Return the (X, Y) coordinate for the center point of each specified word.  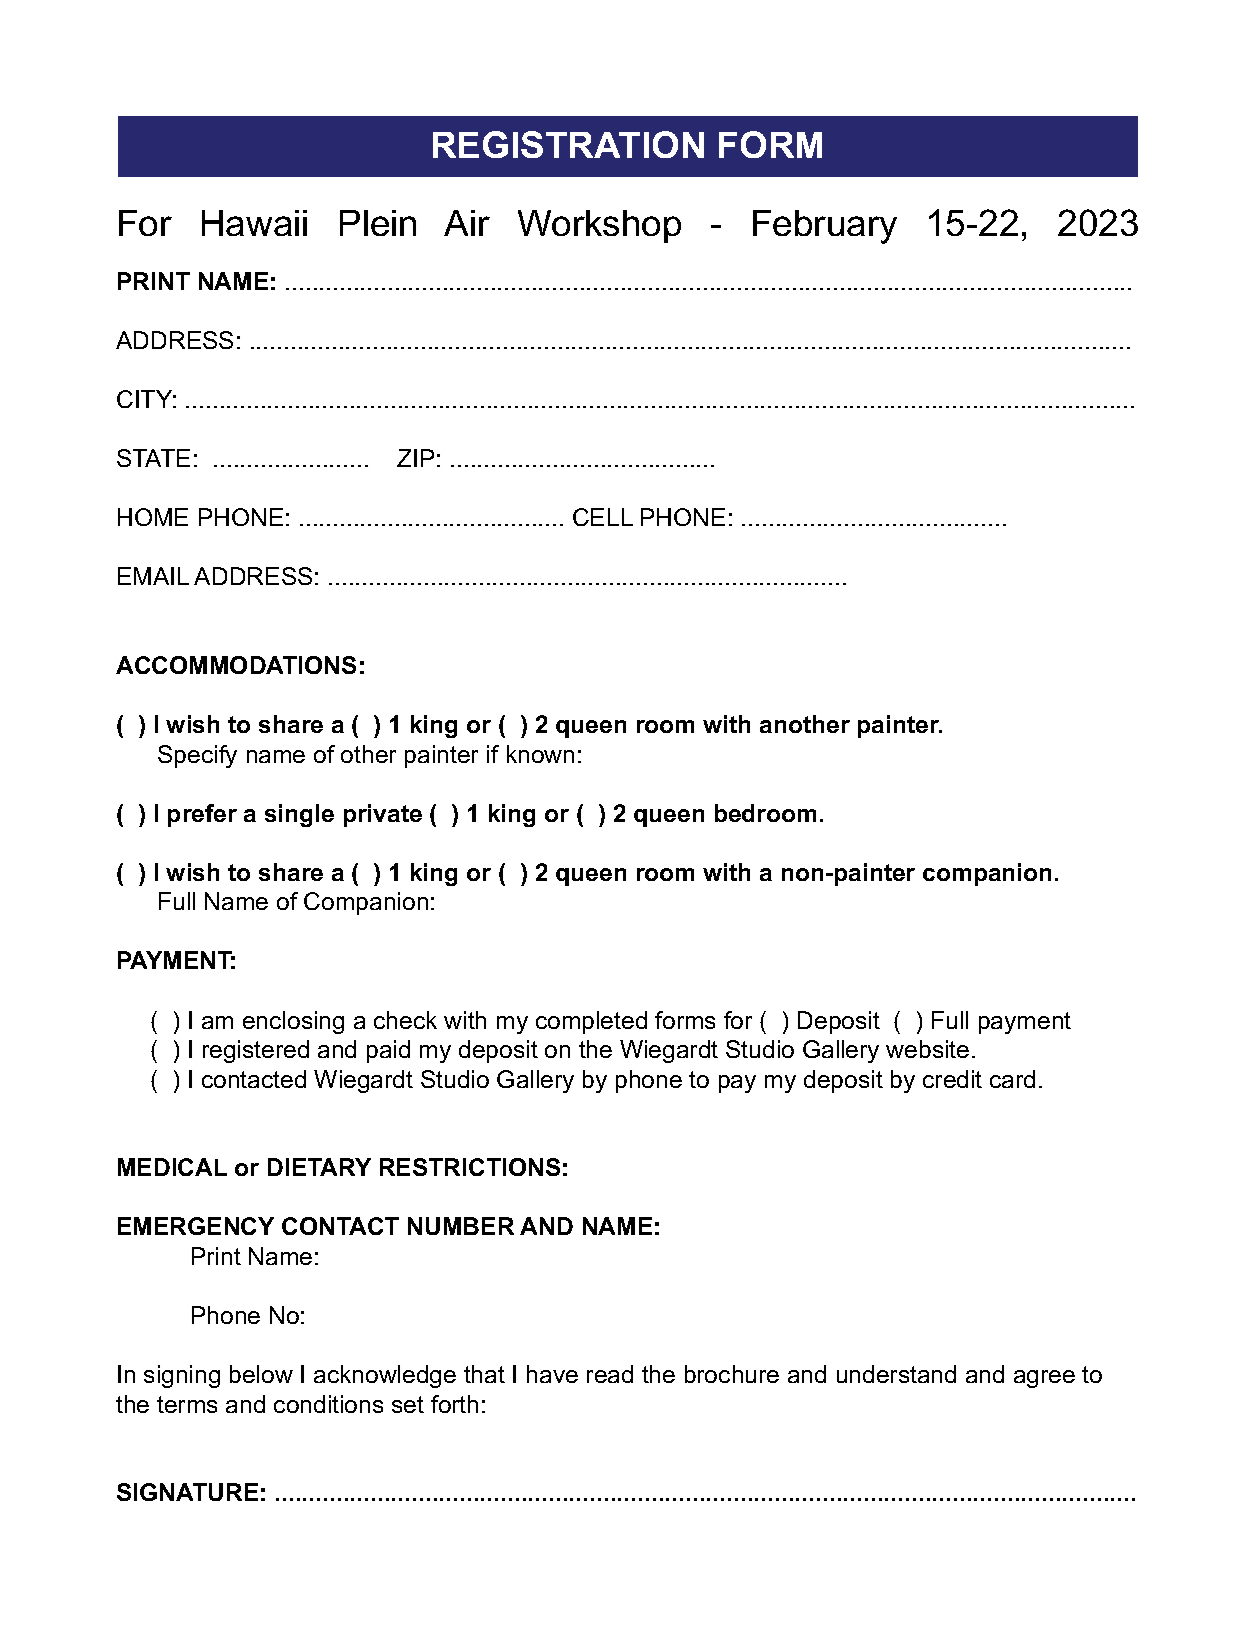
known (540, 754)
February (825, 227)
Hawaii (254, 223)
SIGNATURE (187, 1492)
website (927, 1049)
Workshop (599, 226)
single (299, 815)
